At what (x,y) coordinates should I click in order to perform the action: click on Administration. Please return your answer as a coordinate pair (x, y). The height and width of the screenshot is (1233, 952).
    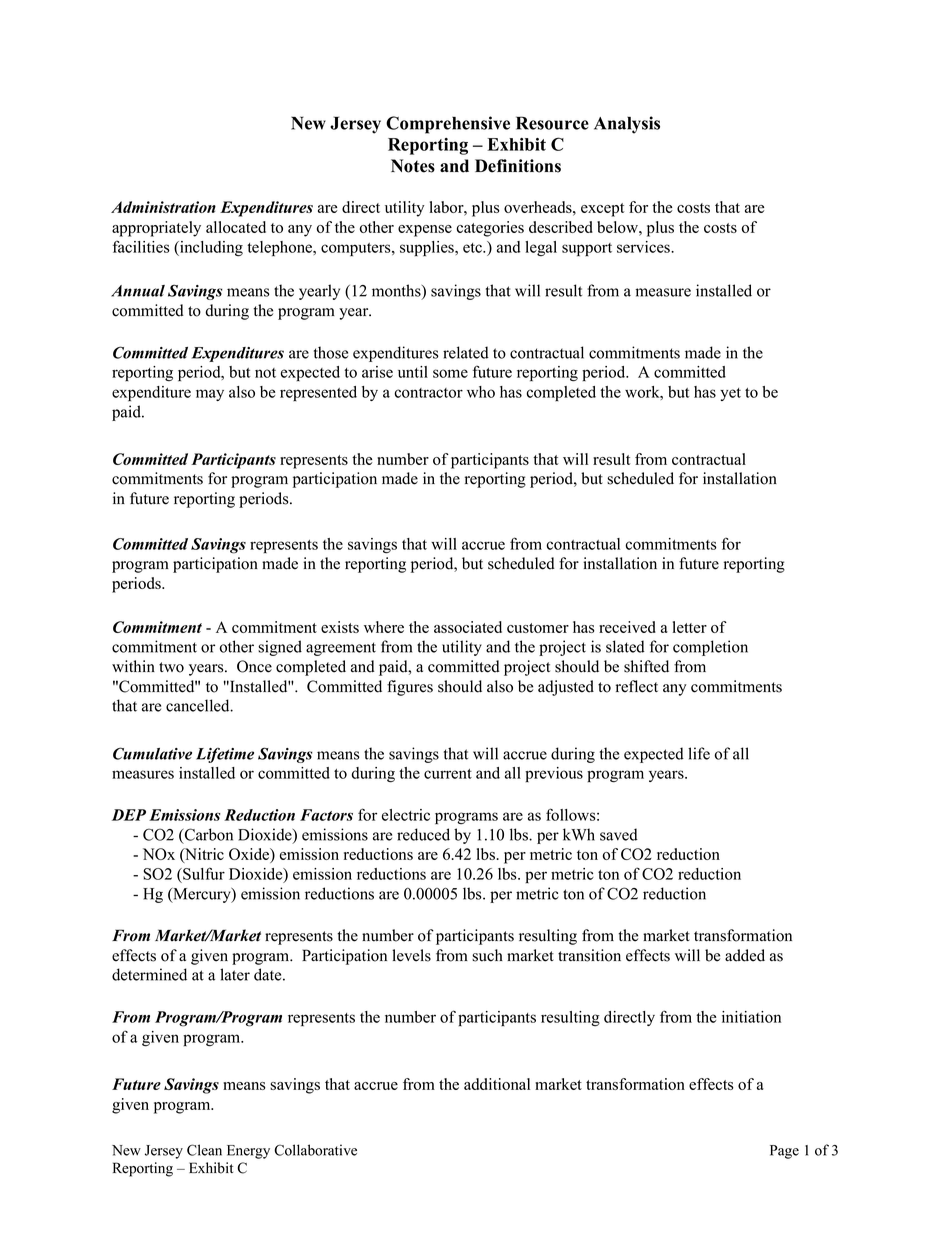
    Looking at the image, I should click on (163, 207).
